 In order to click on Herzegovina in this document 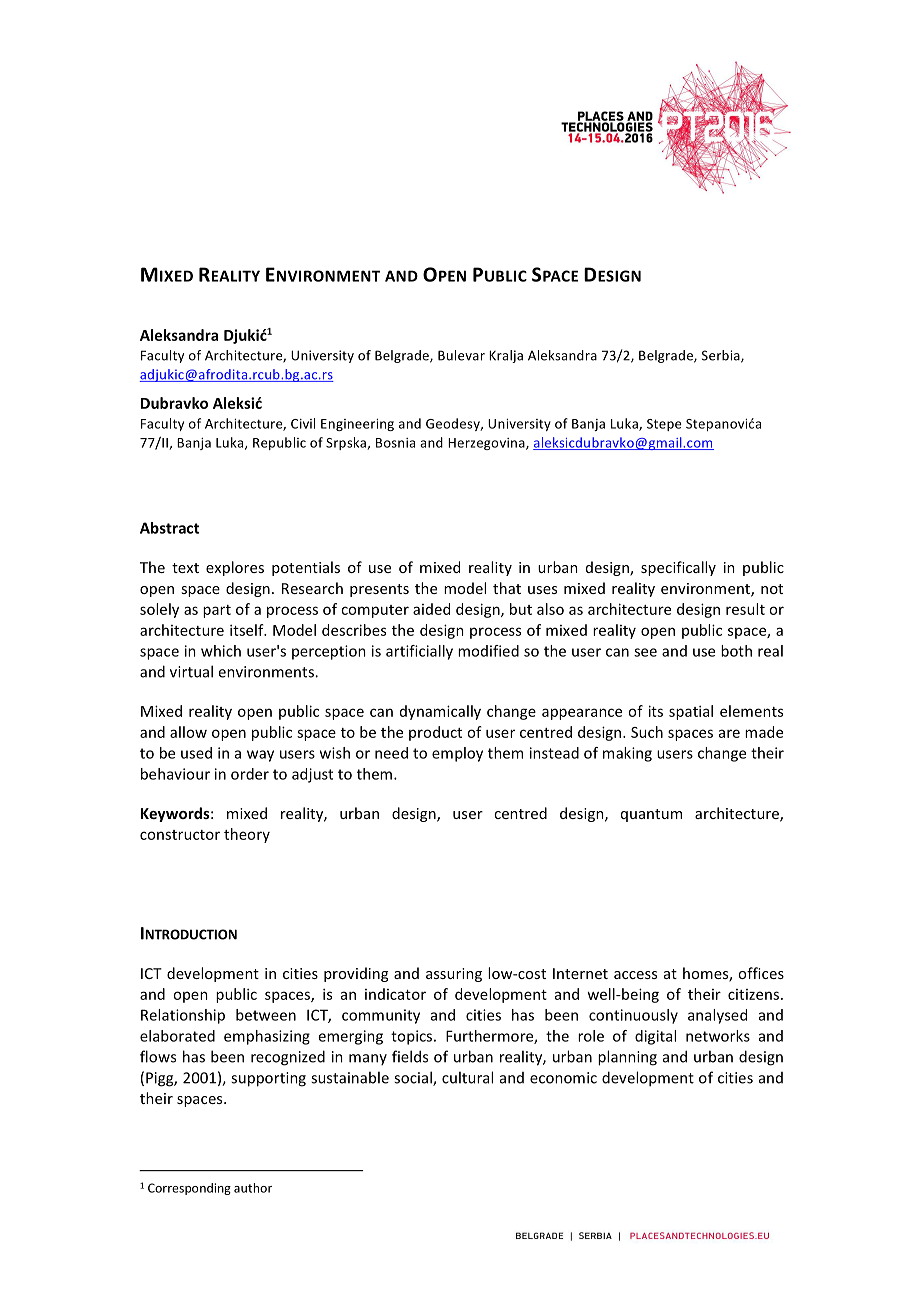, I will do `click(487, 444)`.
